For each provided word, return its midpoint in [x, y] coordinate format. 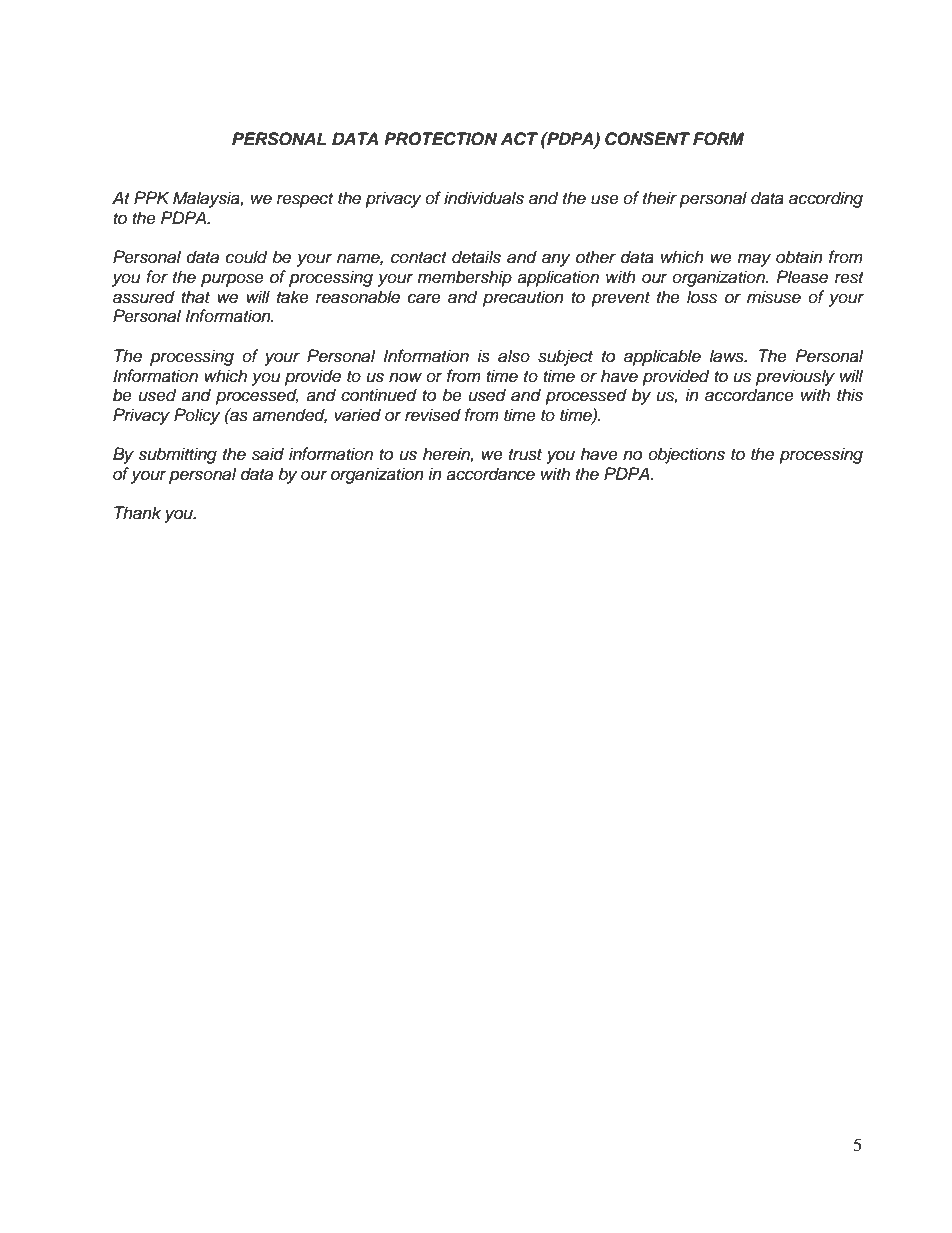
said [268, 454]
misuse [774, 297]
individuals [484, 198]
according [826, 199]
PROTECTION [440, 139]
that [195, 297]
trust [525, 455]
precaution [523, 298]
